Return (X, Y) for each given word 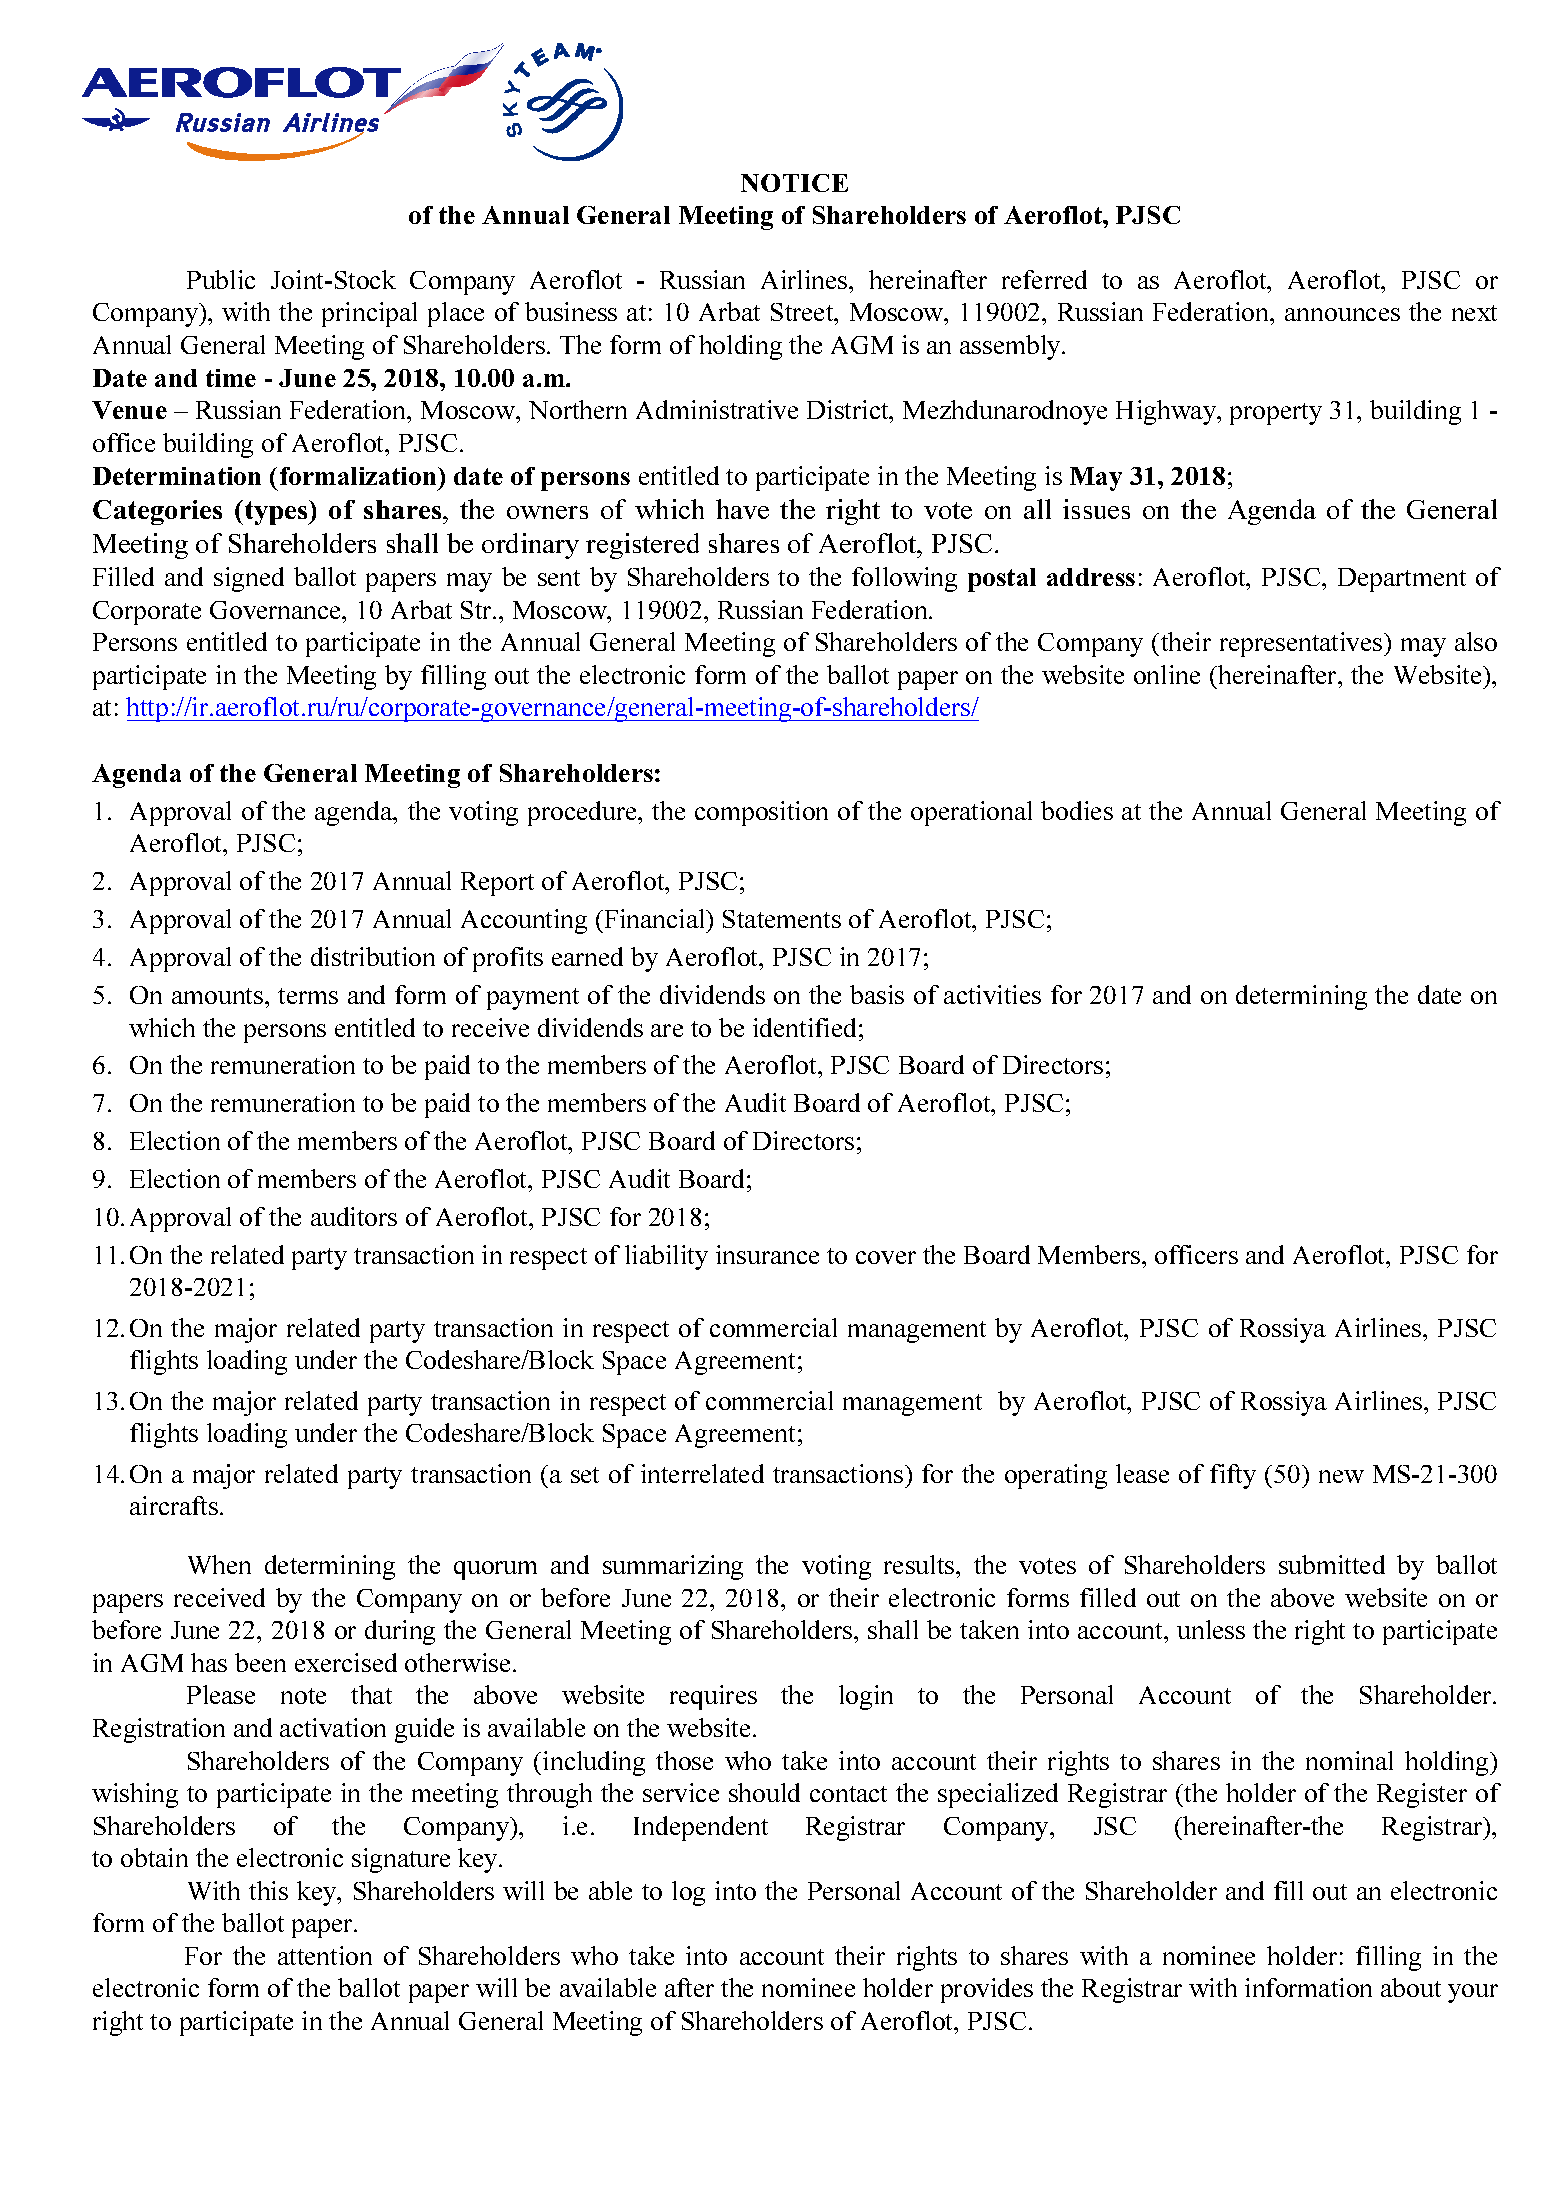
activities (992, 994)
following (904, 579)
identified (804, 1027)
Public (221, 279)
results (920, 1564)
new (1341, 1476)
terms (308, 996)
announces (1342, 314)
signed (249, 579)
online (1167, 674)
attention (325, 1955)
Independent (701, 1828)
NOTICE (794, 183)
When (219, 1564)
